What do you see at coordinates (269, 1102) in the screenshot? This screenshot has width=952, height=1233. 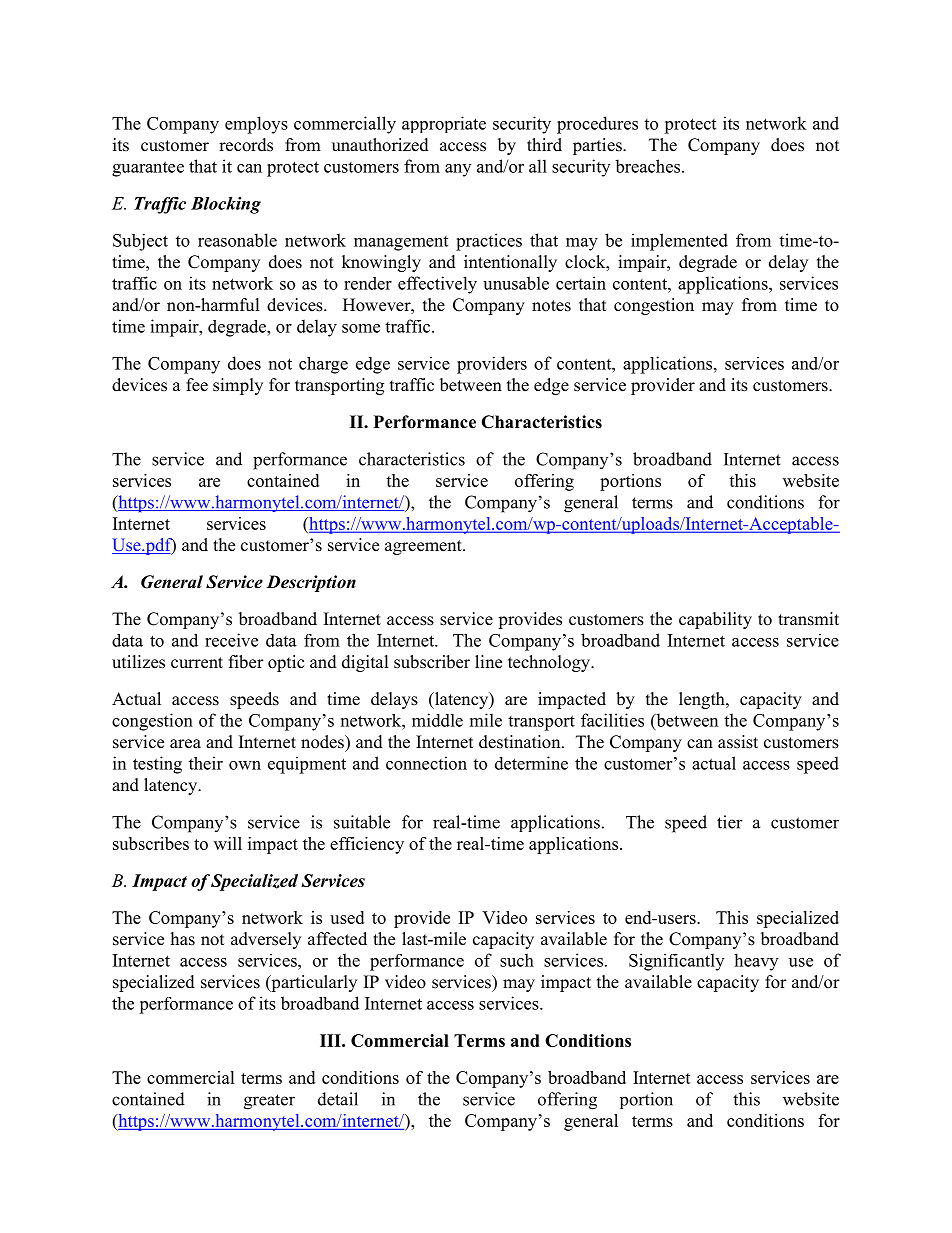 I see `greater` at bounding box center [269, 1102].
